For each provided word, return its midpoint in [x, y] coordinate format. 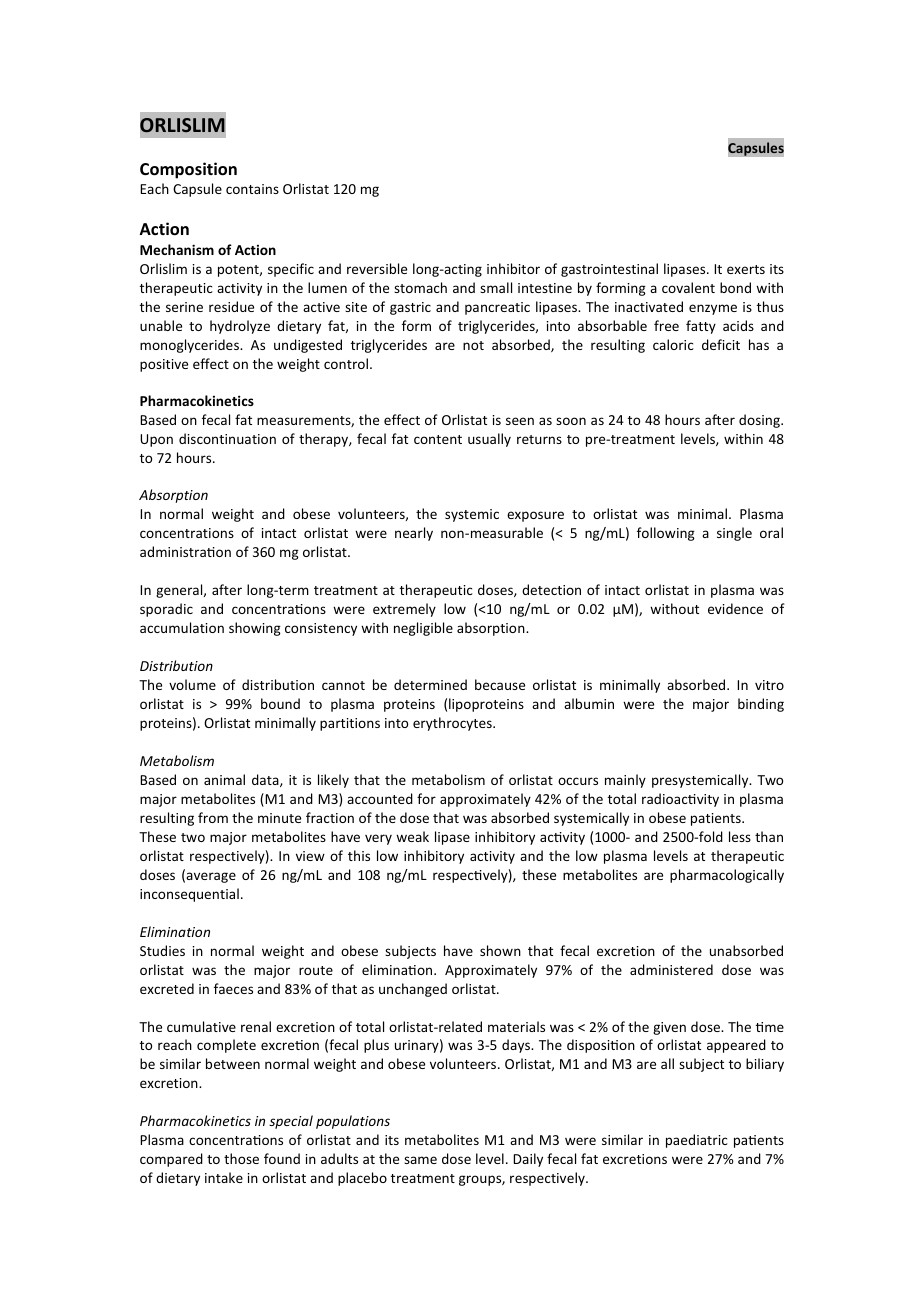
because [500, 684]
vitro [769, 685]
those [241, 1158]
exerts [746, 269]
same [420, 1160]
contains [252, 189]
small [496, 287]
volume [192, 684]
